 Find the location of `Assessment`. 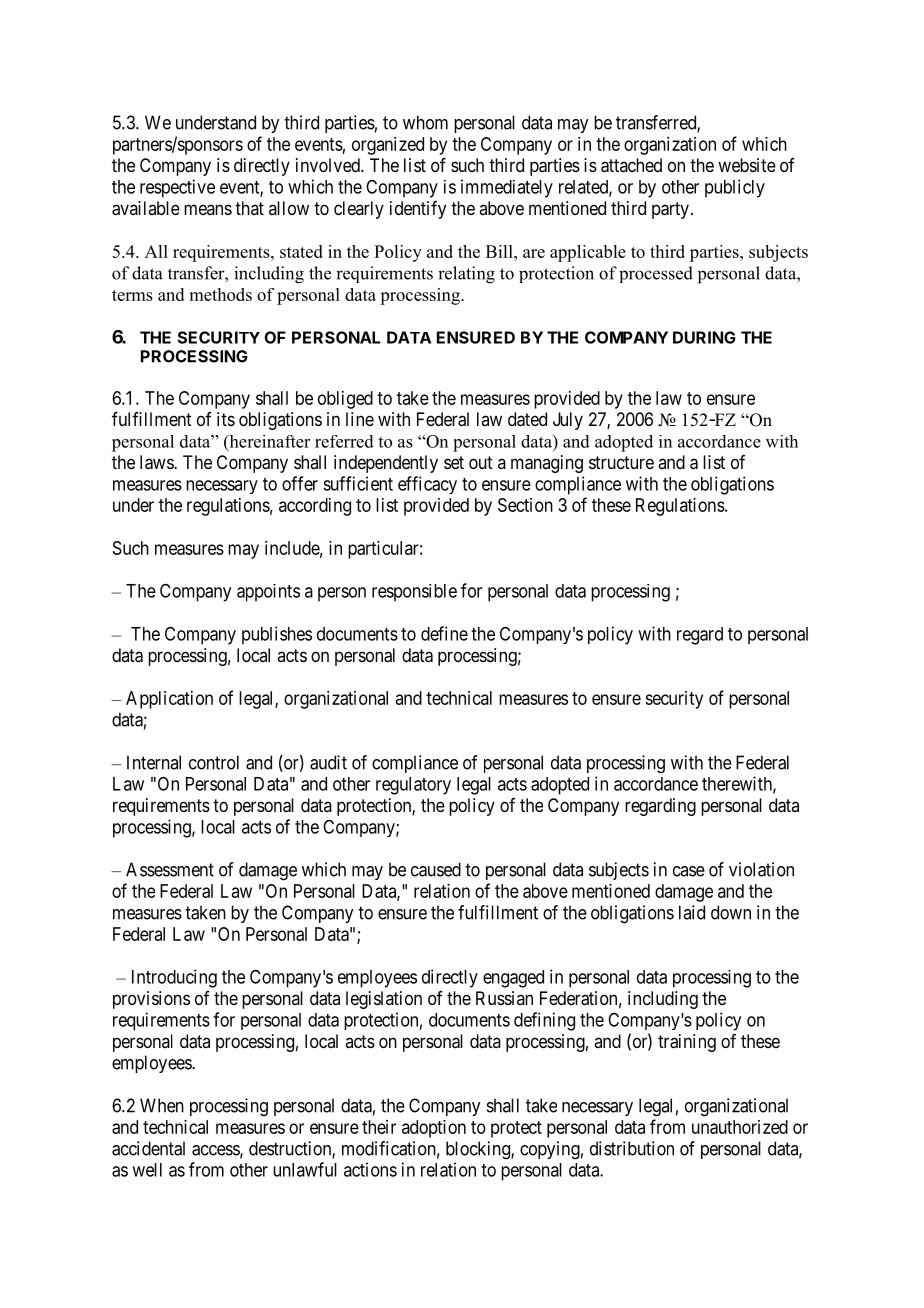

Assessment is located at coordinates (170, 869).
